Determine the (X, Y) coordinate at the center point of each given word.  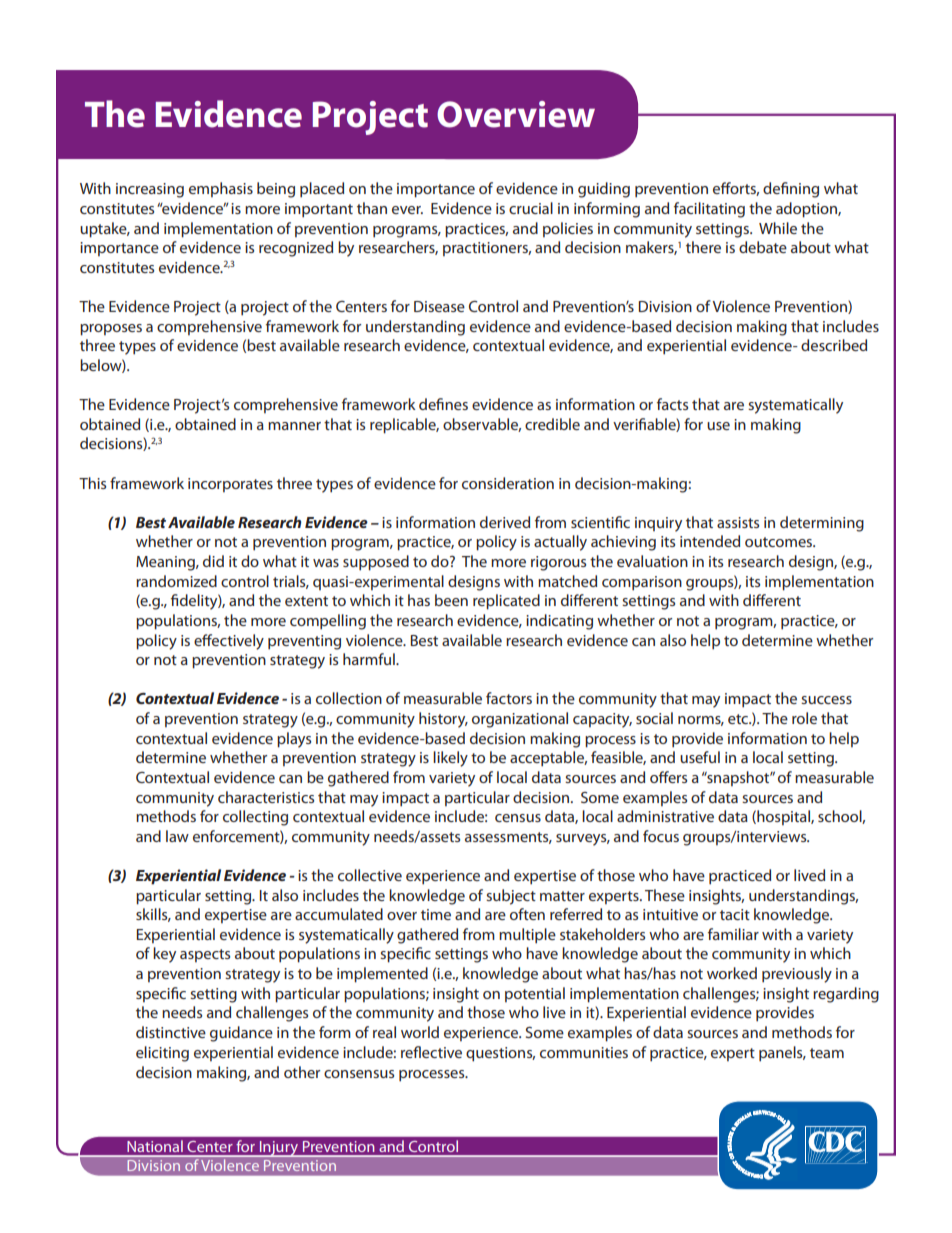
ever (407, 210)
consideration (508, 483)
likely (450, 759)
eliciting (162, 1054)
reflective (431, 1052)
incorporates (230, 485)
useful (700, 757)
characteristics (266, 797)
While (778, 228)
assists (738, 522)
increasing (150, 190)
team (827, 1053)
